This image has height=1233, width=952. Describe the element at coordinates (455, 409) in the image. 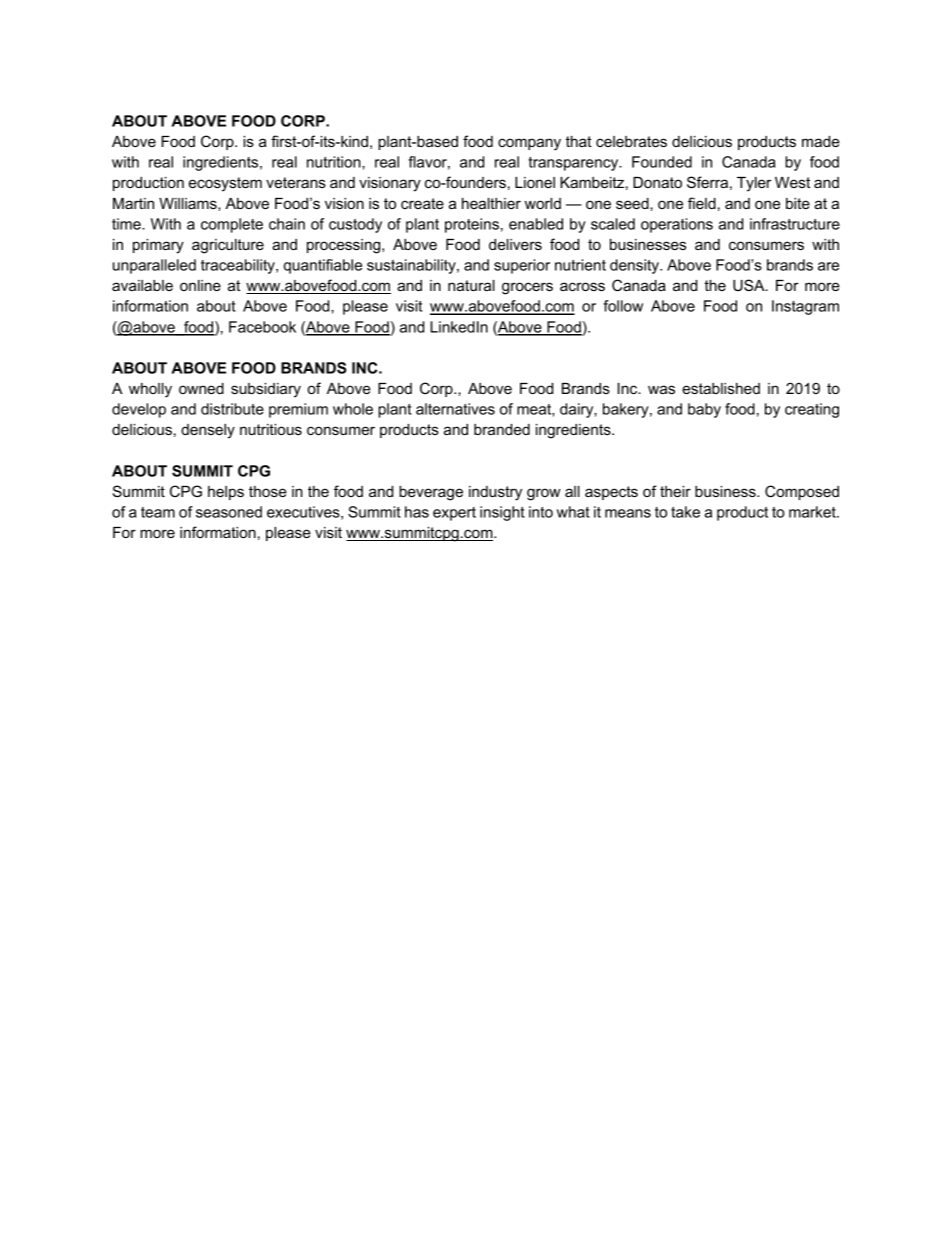

I see `alternatives` at that location.
